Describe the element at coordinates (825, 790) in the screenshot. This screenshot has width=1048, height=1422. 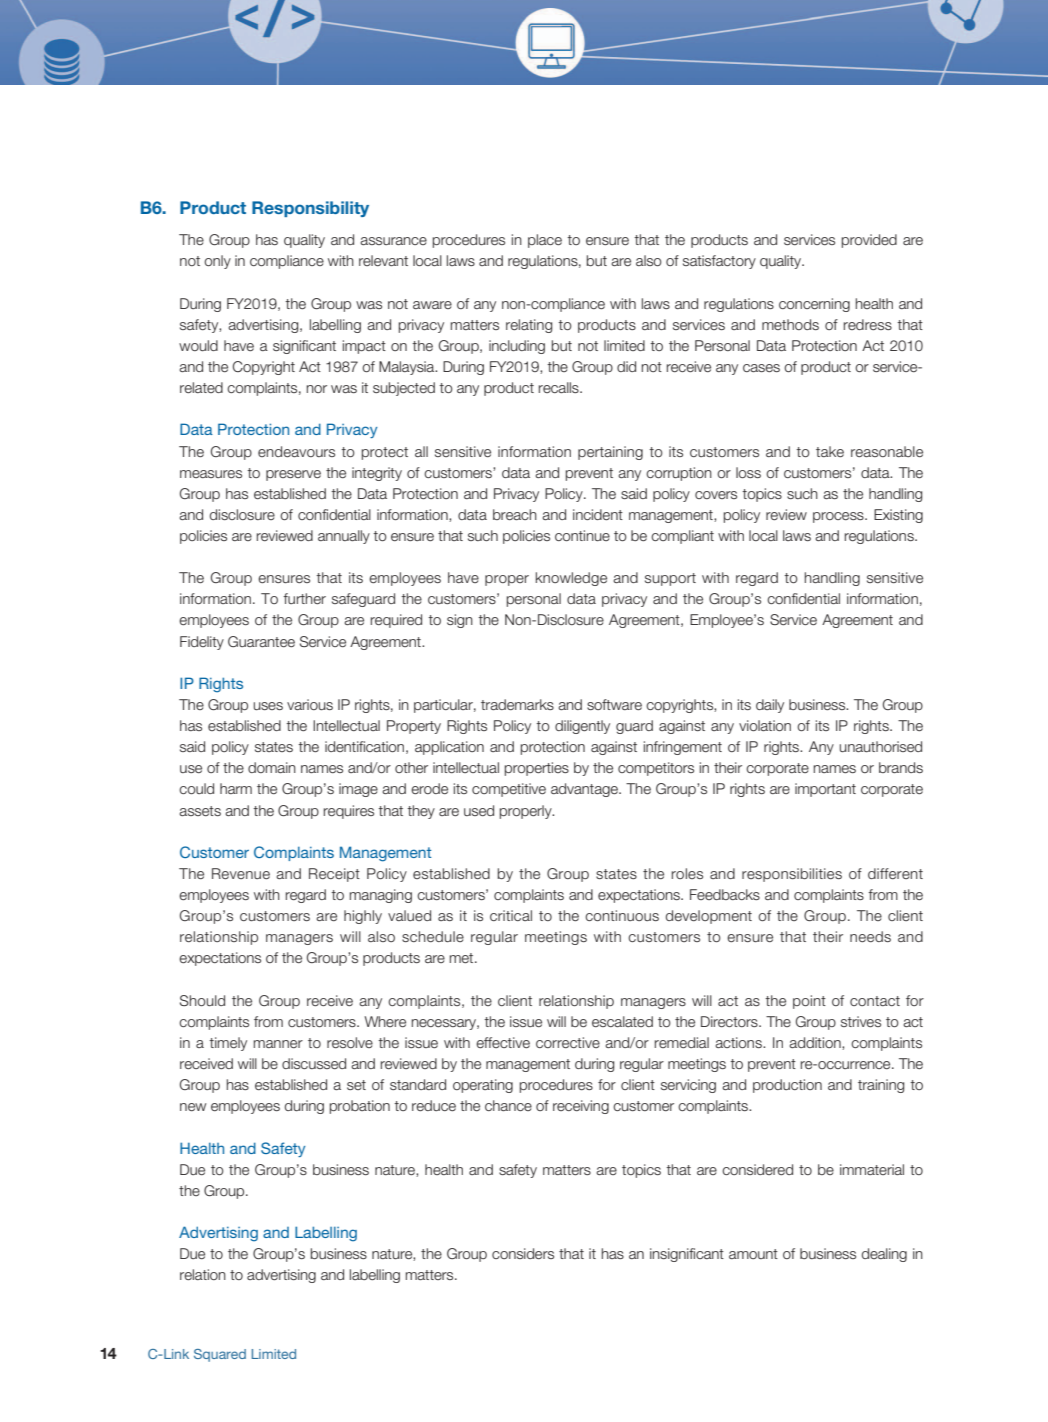
I see `important` at that location.
